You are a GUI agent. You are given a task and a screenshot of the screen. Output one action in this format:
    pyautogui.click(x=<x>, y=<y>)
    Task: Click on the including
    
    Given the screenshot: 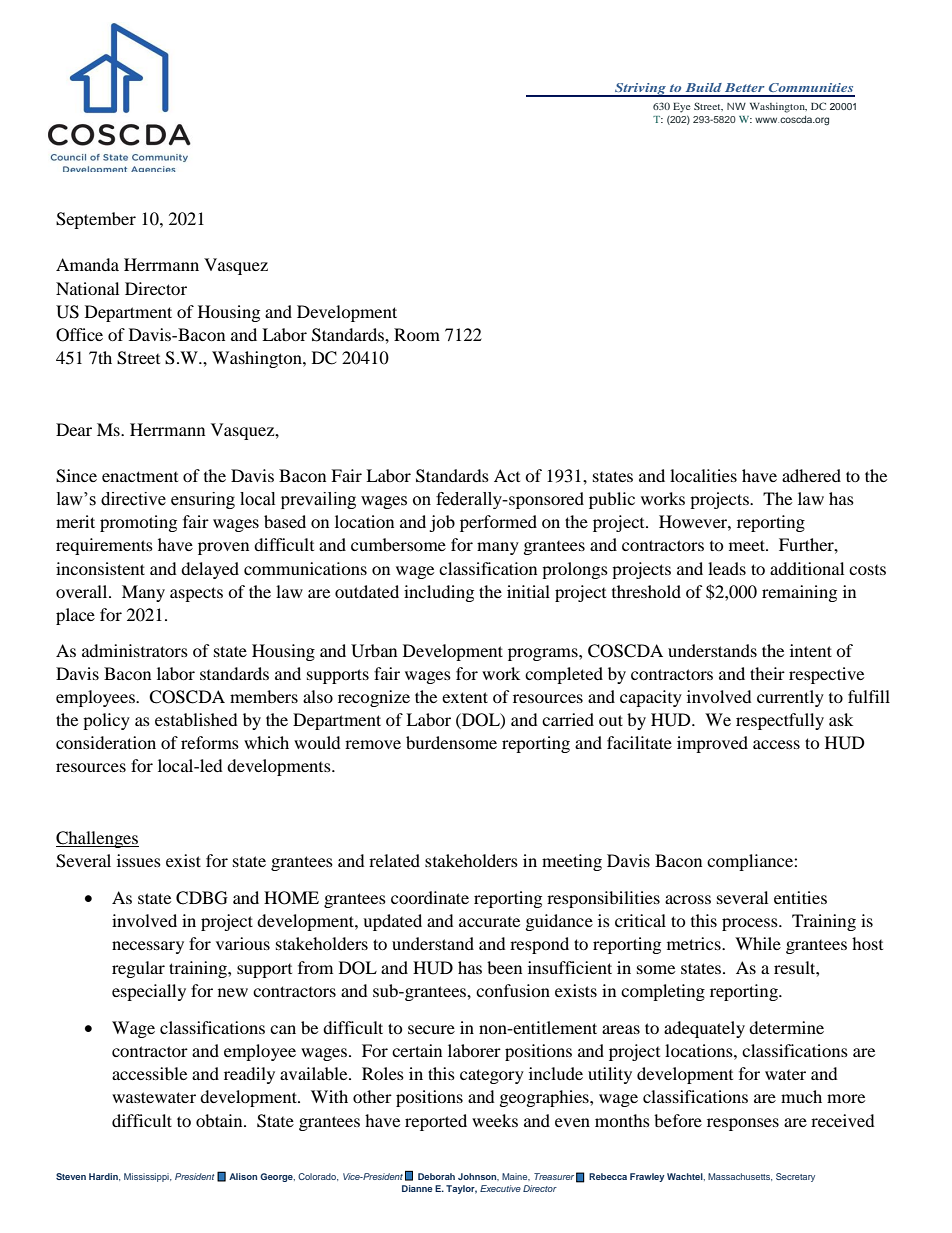 What is the action you would take?
    pyautogui.click(x=439, y=593)
